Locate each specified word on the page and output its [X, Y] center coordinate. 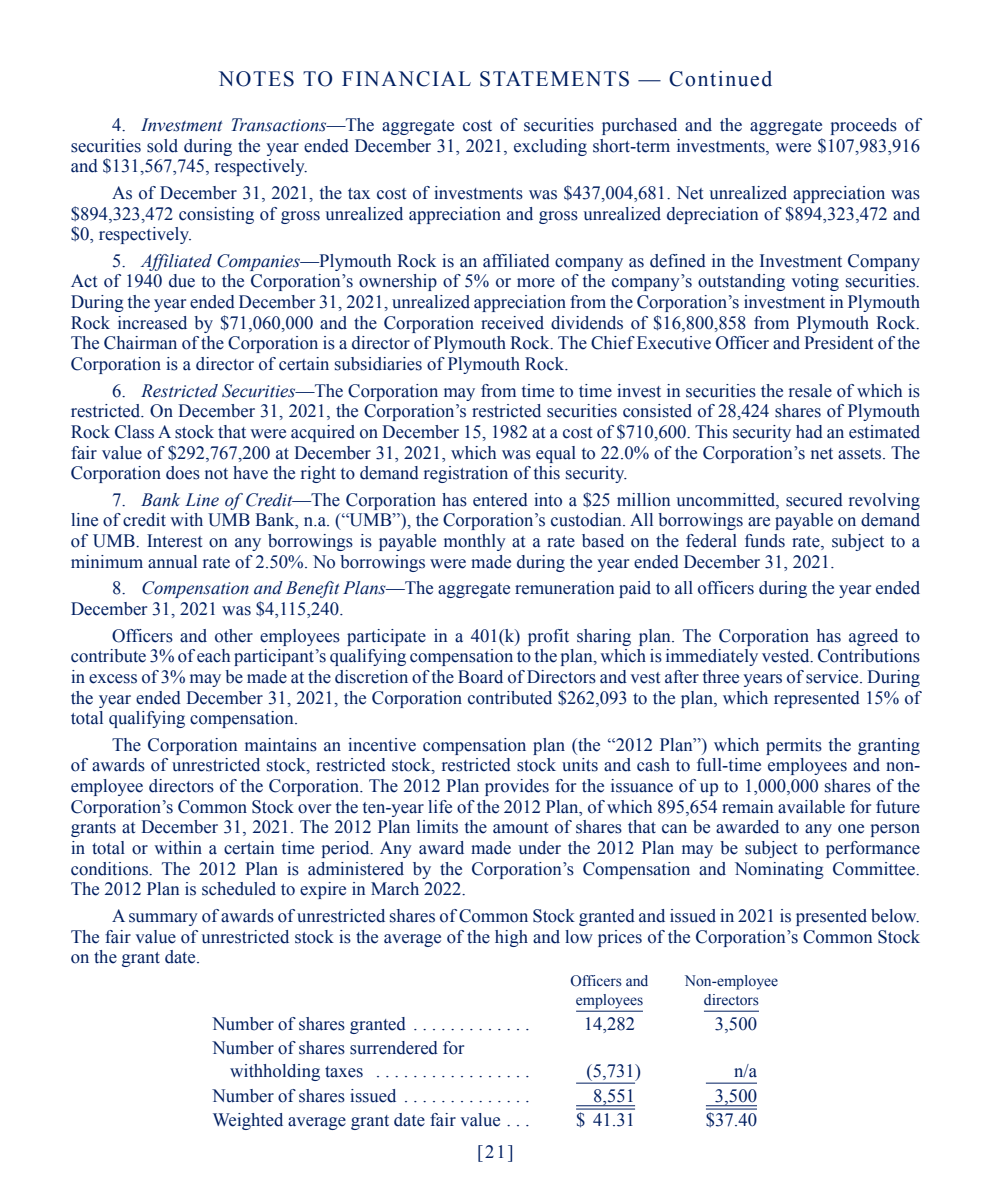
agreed [873, 637]
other [234, 636]
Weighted [248, 1121]
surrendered [394, 1048]
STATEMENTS [554, 79]
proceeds [864, 126]
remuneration [564, 588]
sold [162, 146]
